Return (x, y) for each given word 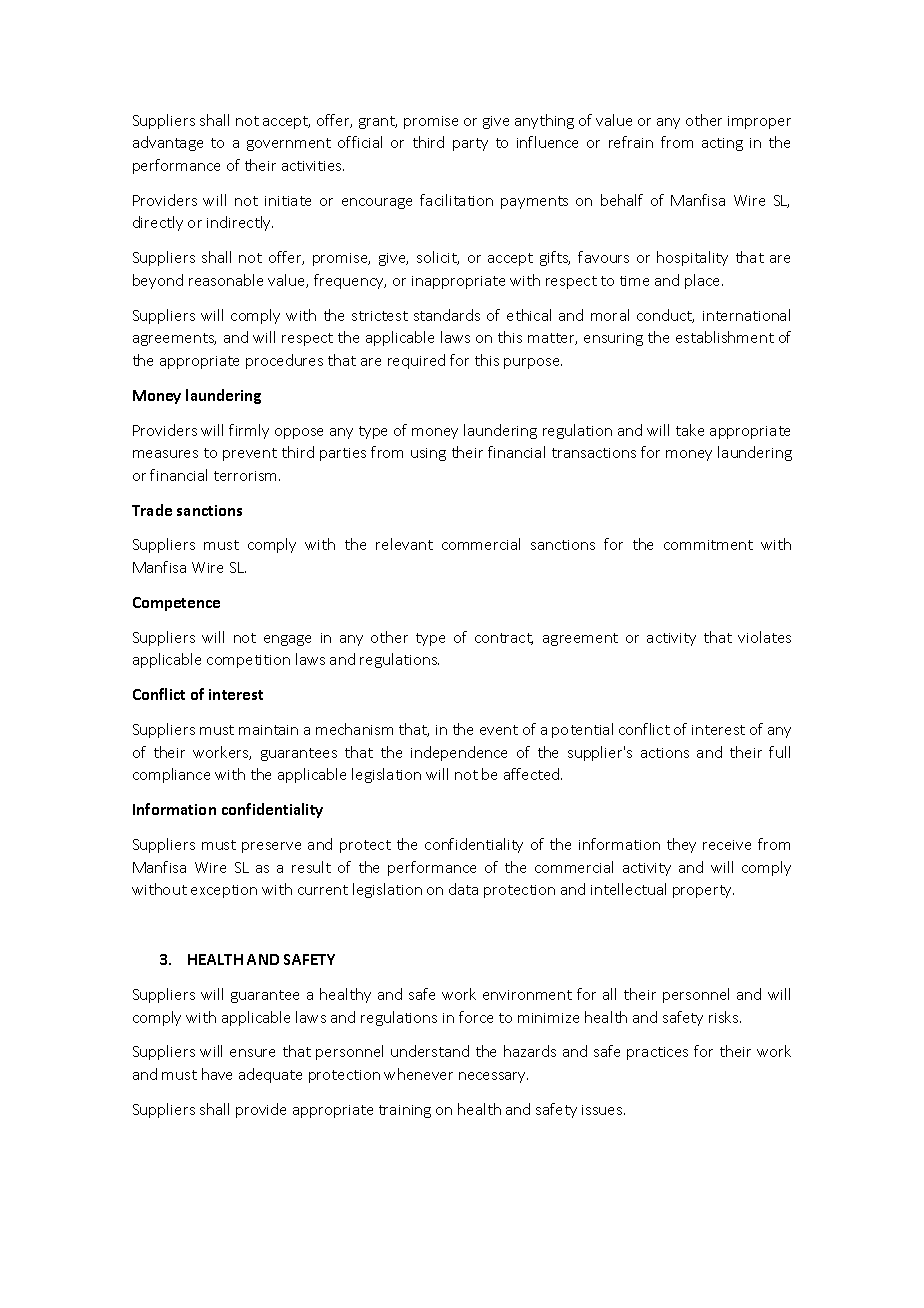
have (217, 1074)
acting (722, 144)
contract (504, 639)
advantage (168, 143)
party (470, 144)
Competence (176, 604)
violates (764, 637)
